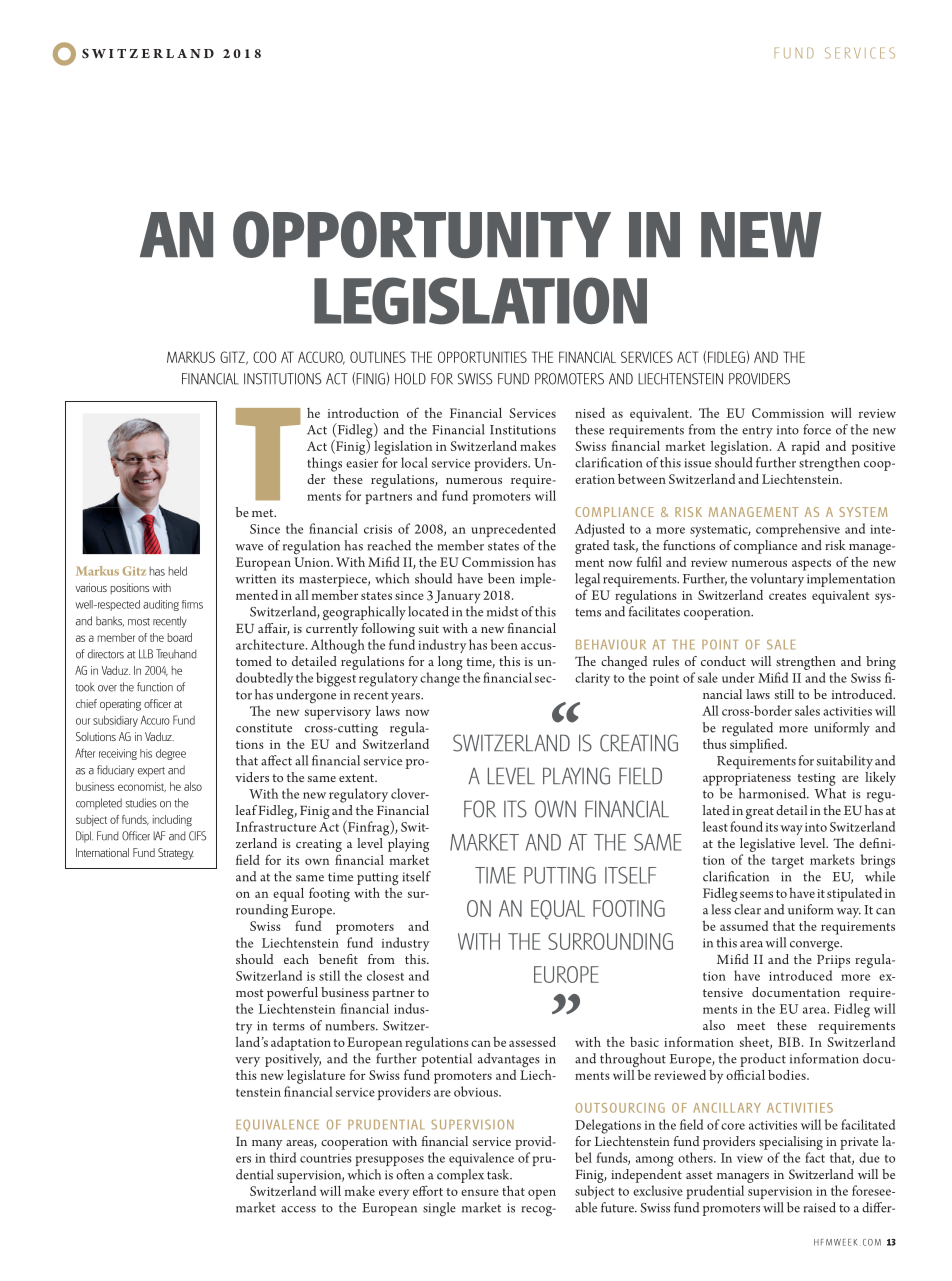 This image has height=1281, width=952. Describe the element at coordinates (817, 429) in the image. I see `force` at that location.
